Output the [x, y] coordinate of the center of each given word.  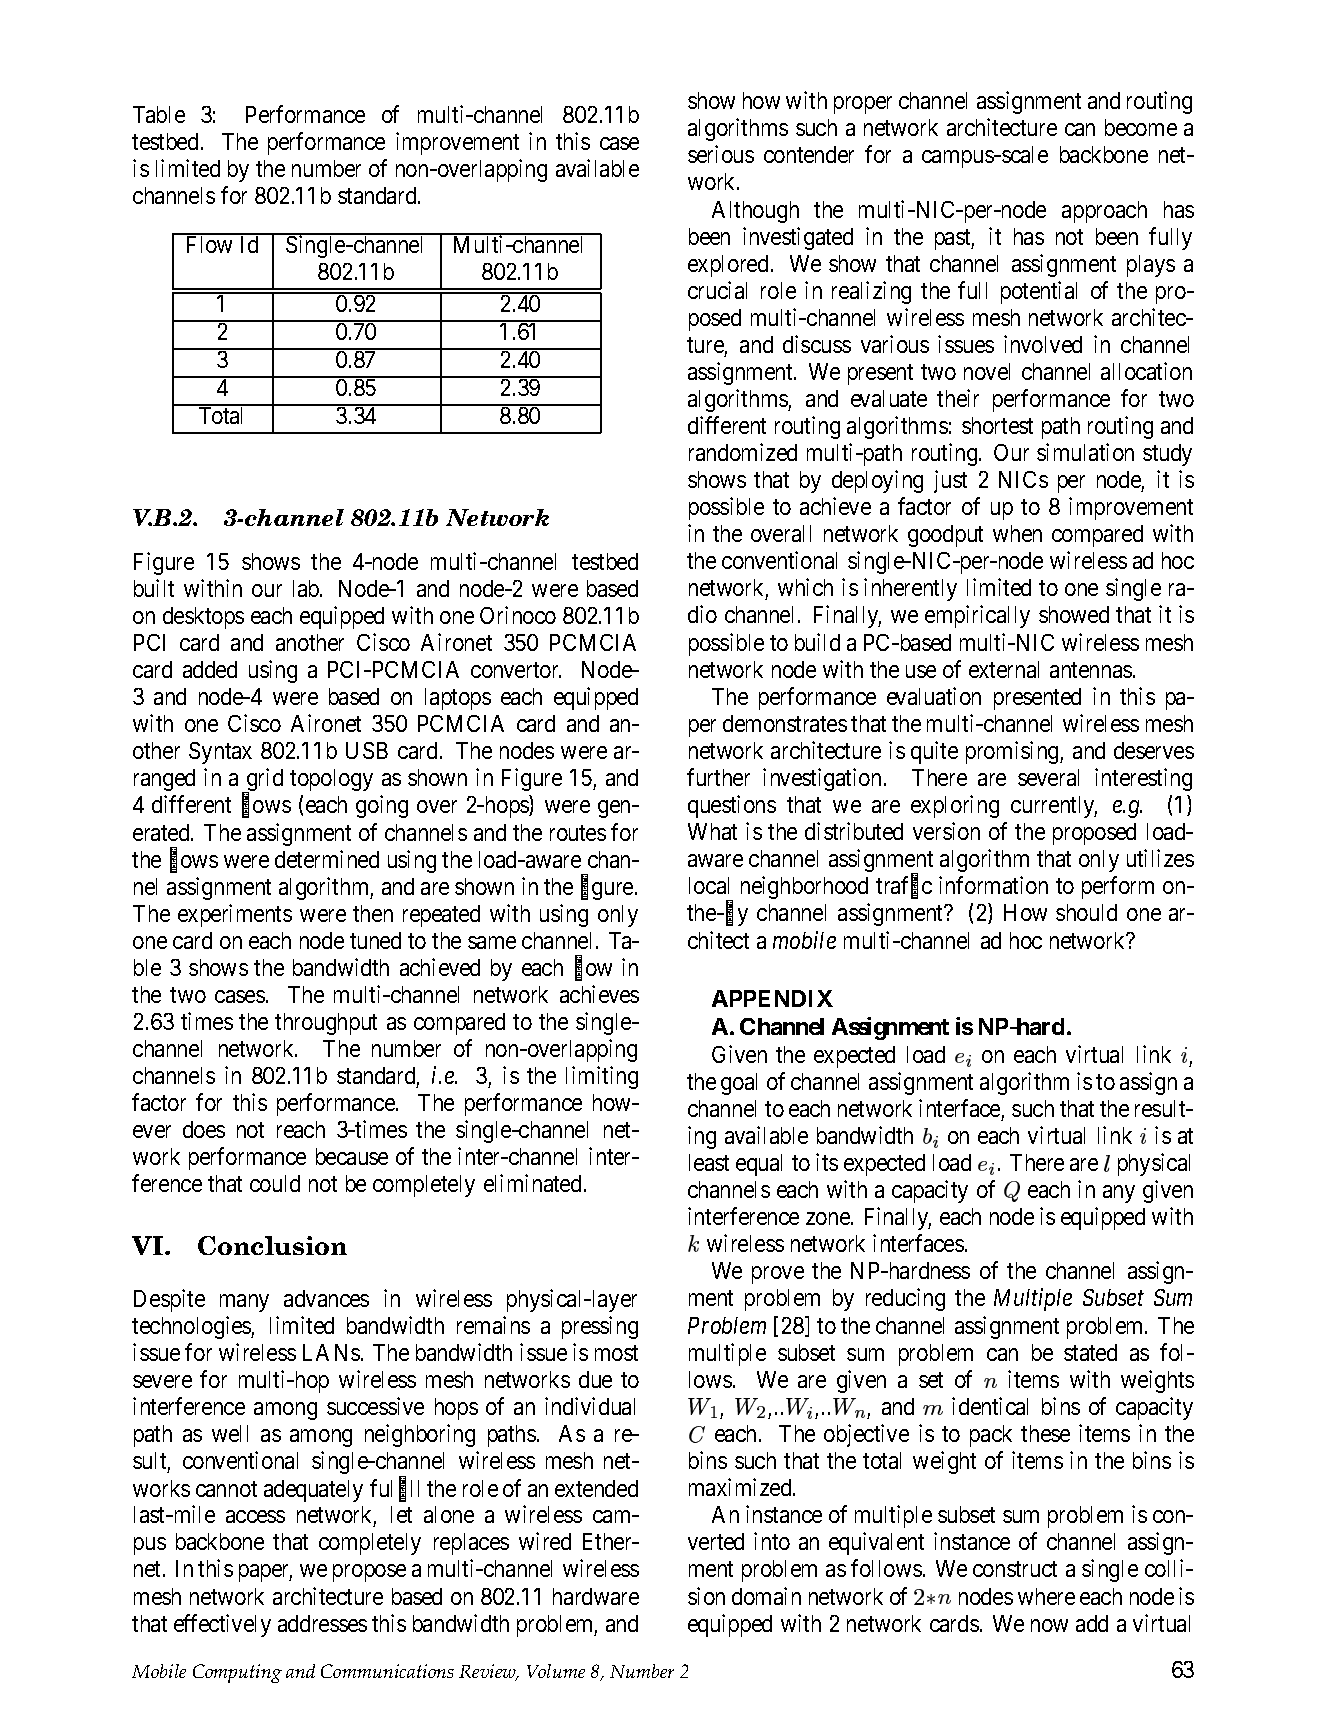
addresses [322, 1623]
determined [327, 859]
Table [159, 114]
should [1086, 912]
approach [1104, 212]
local [709, 885]
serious [721, 154]
